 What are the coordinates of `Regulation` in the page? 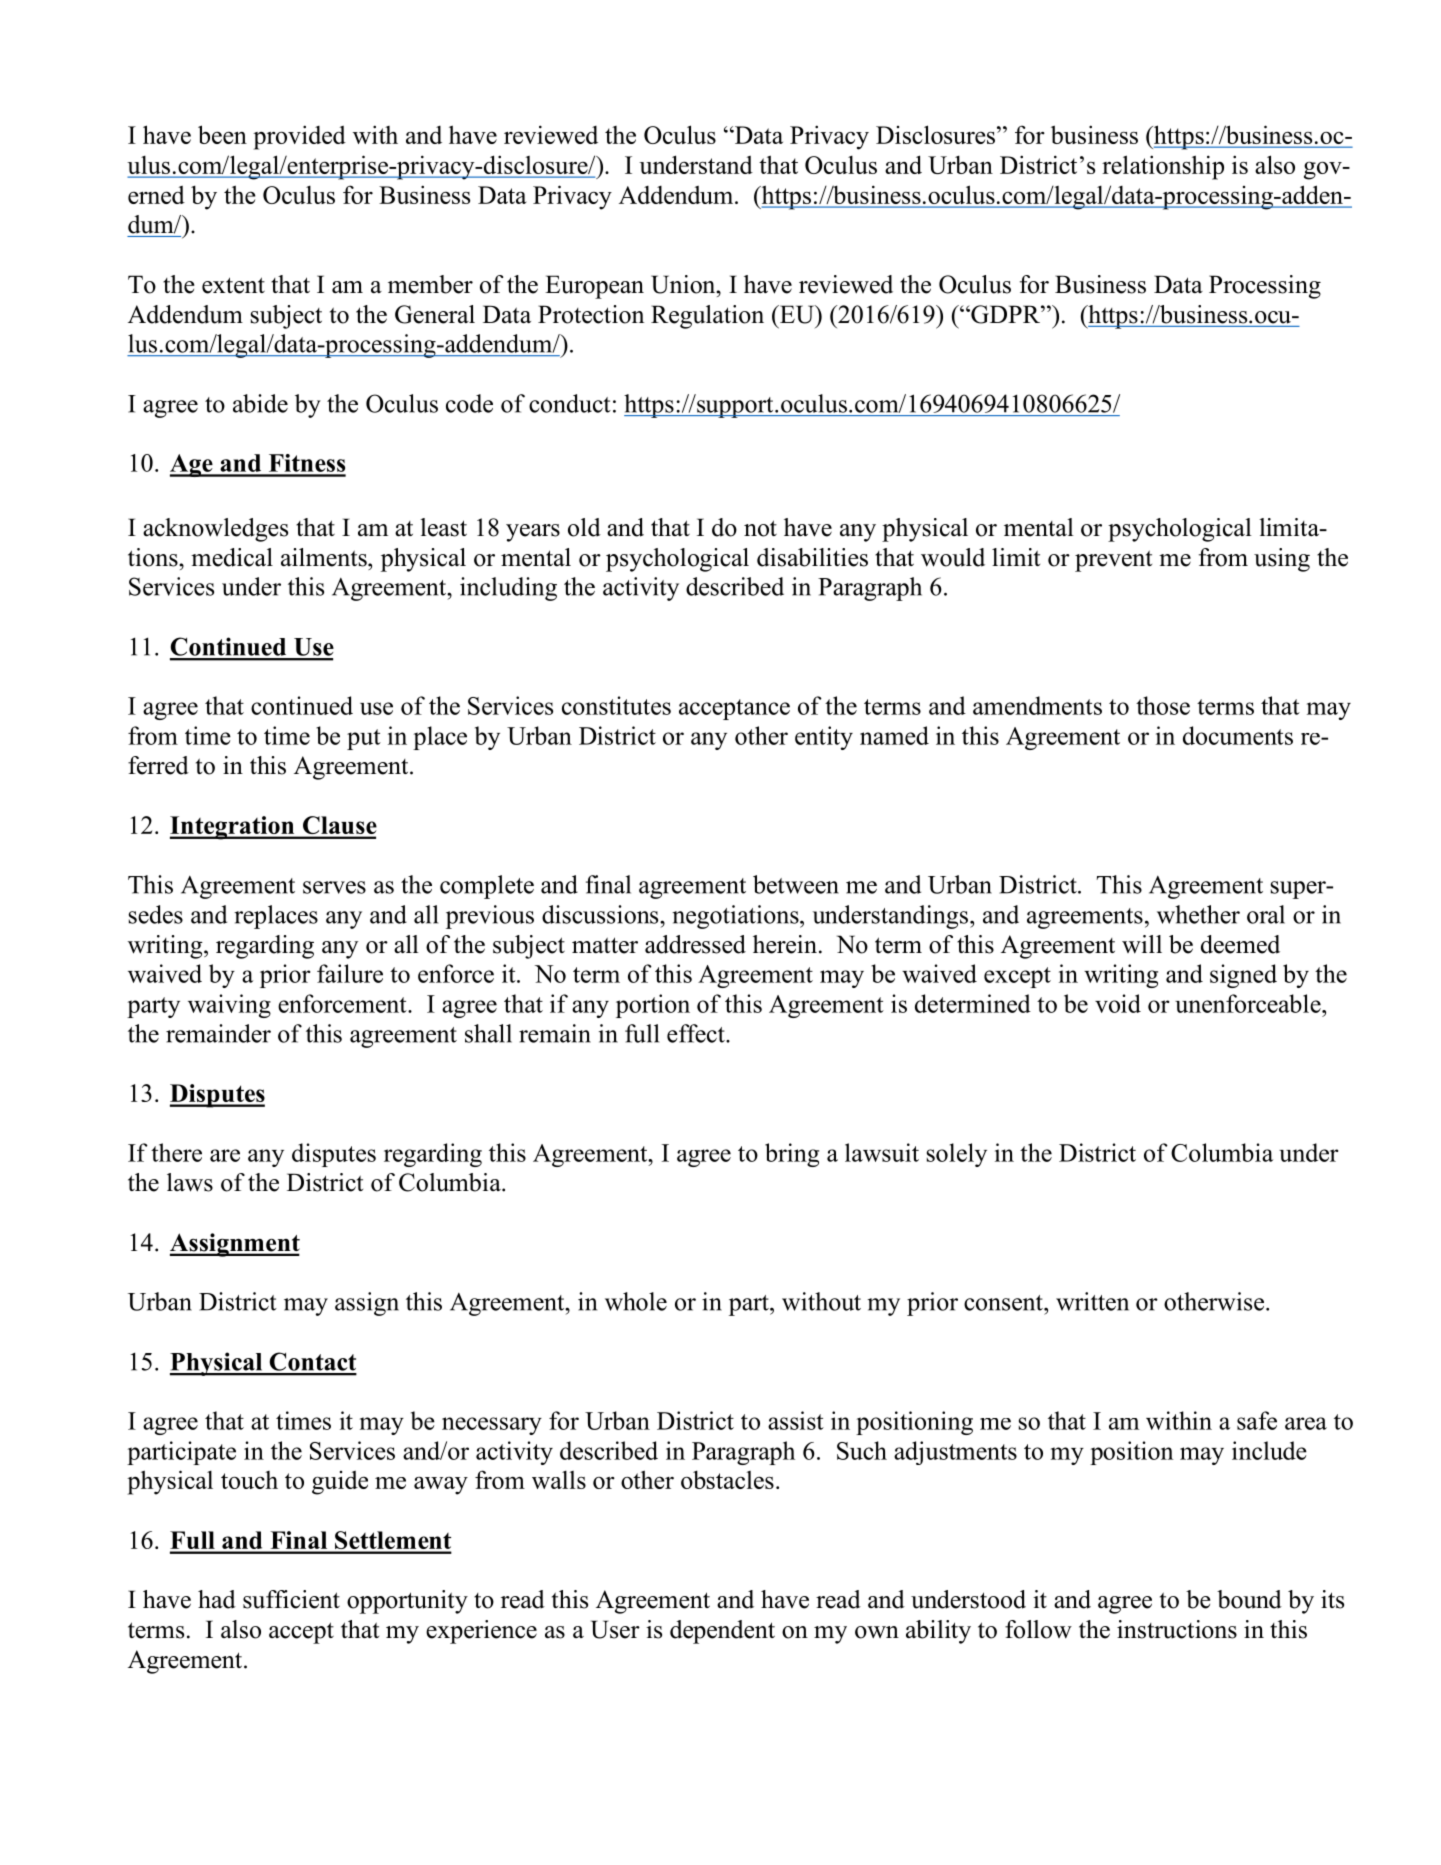 It's located at (707, 317).
